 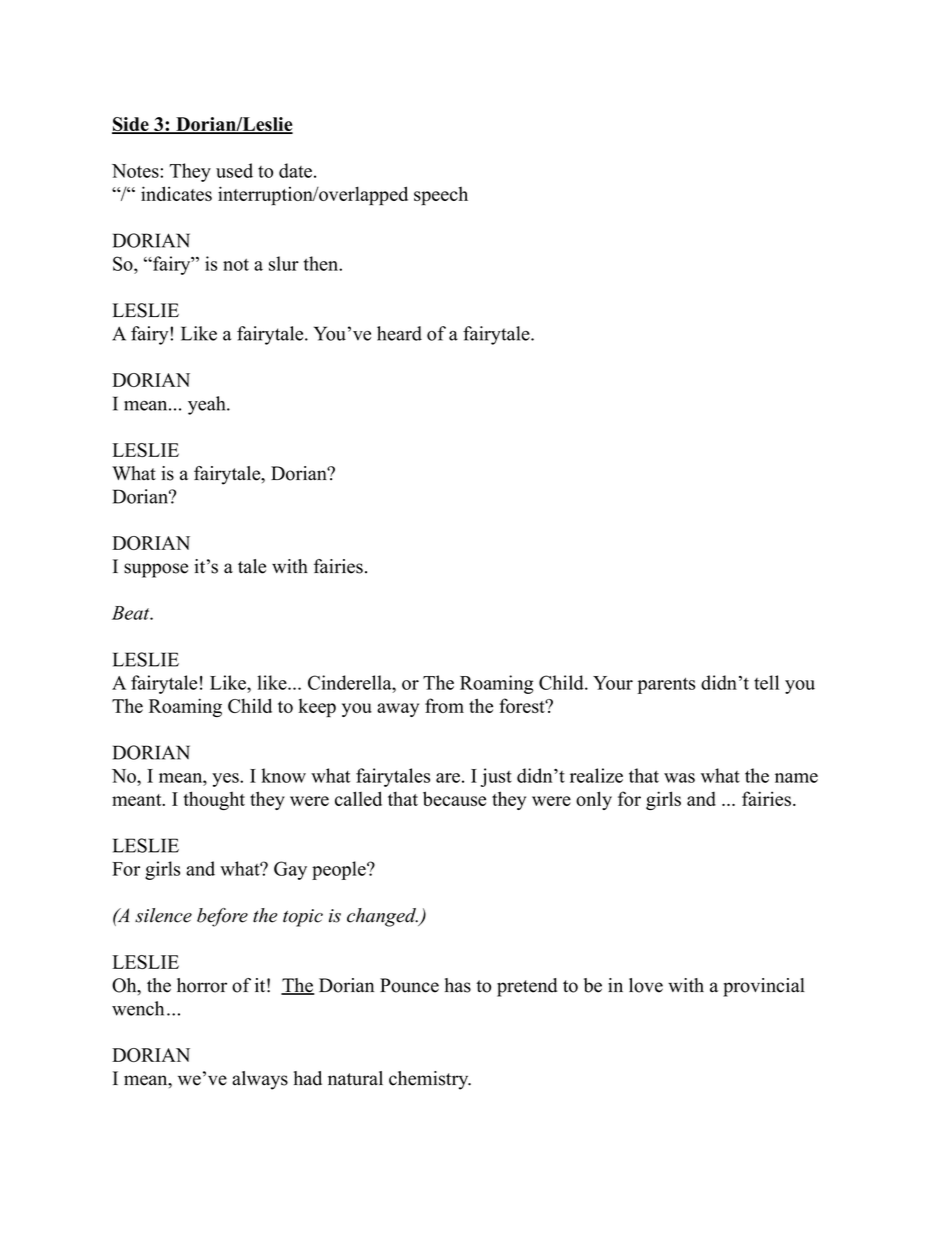 I want to click on always, so click(x=260, y=1080).
